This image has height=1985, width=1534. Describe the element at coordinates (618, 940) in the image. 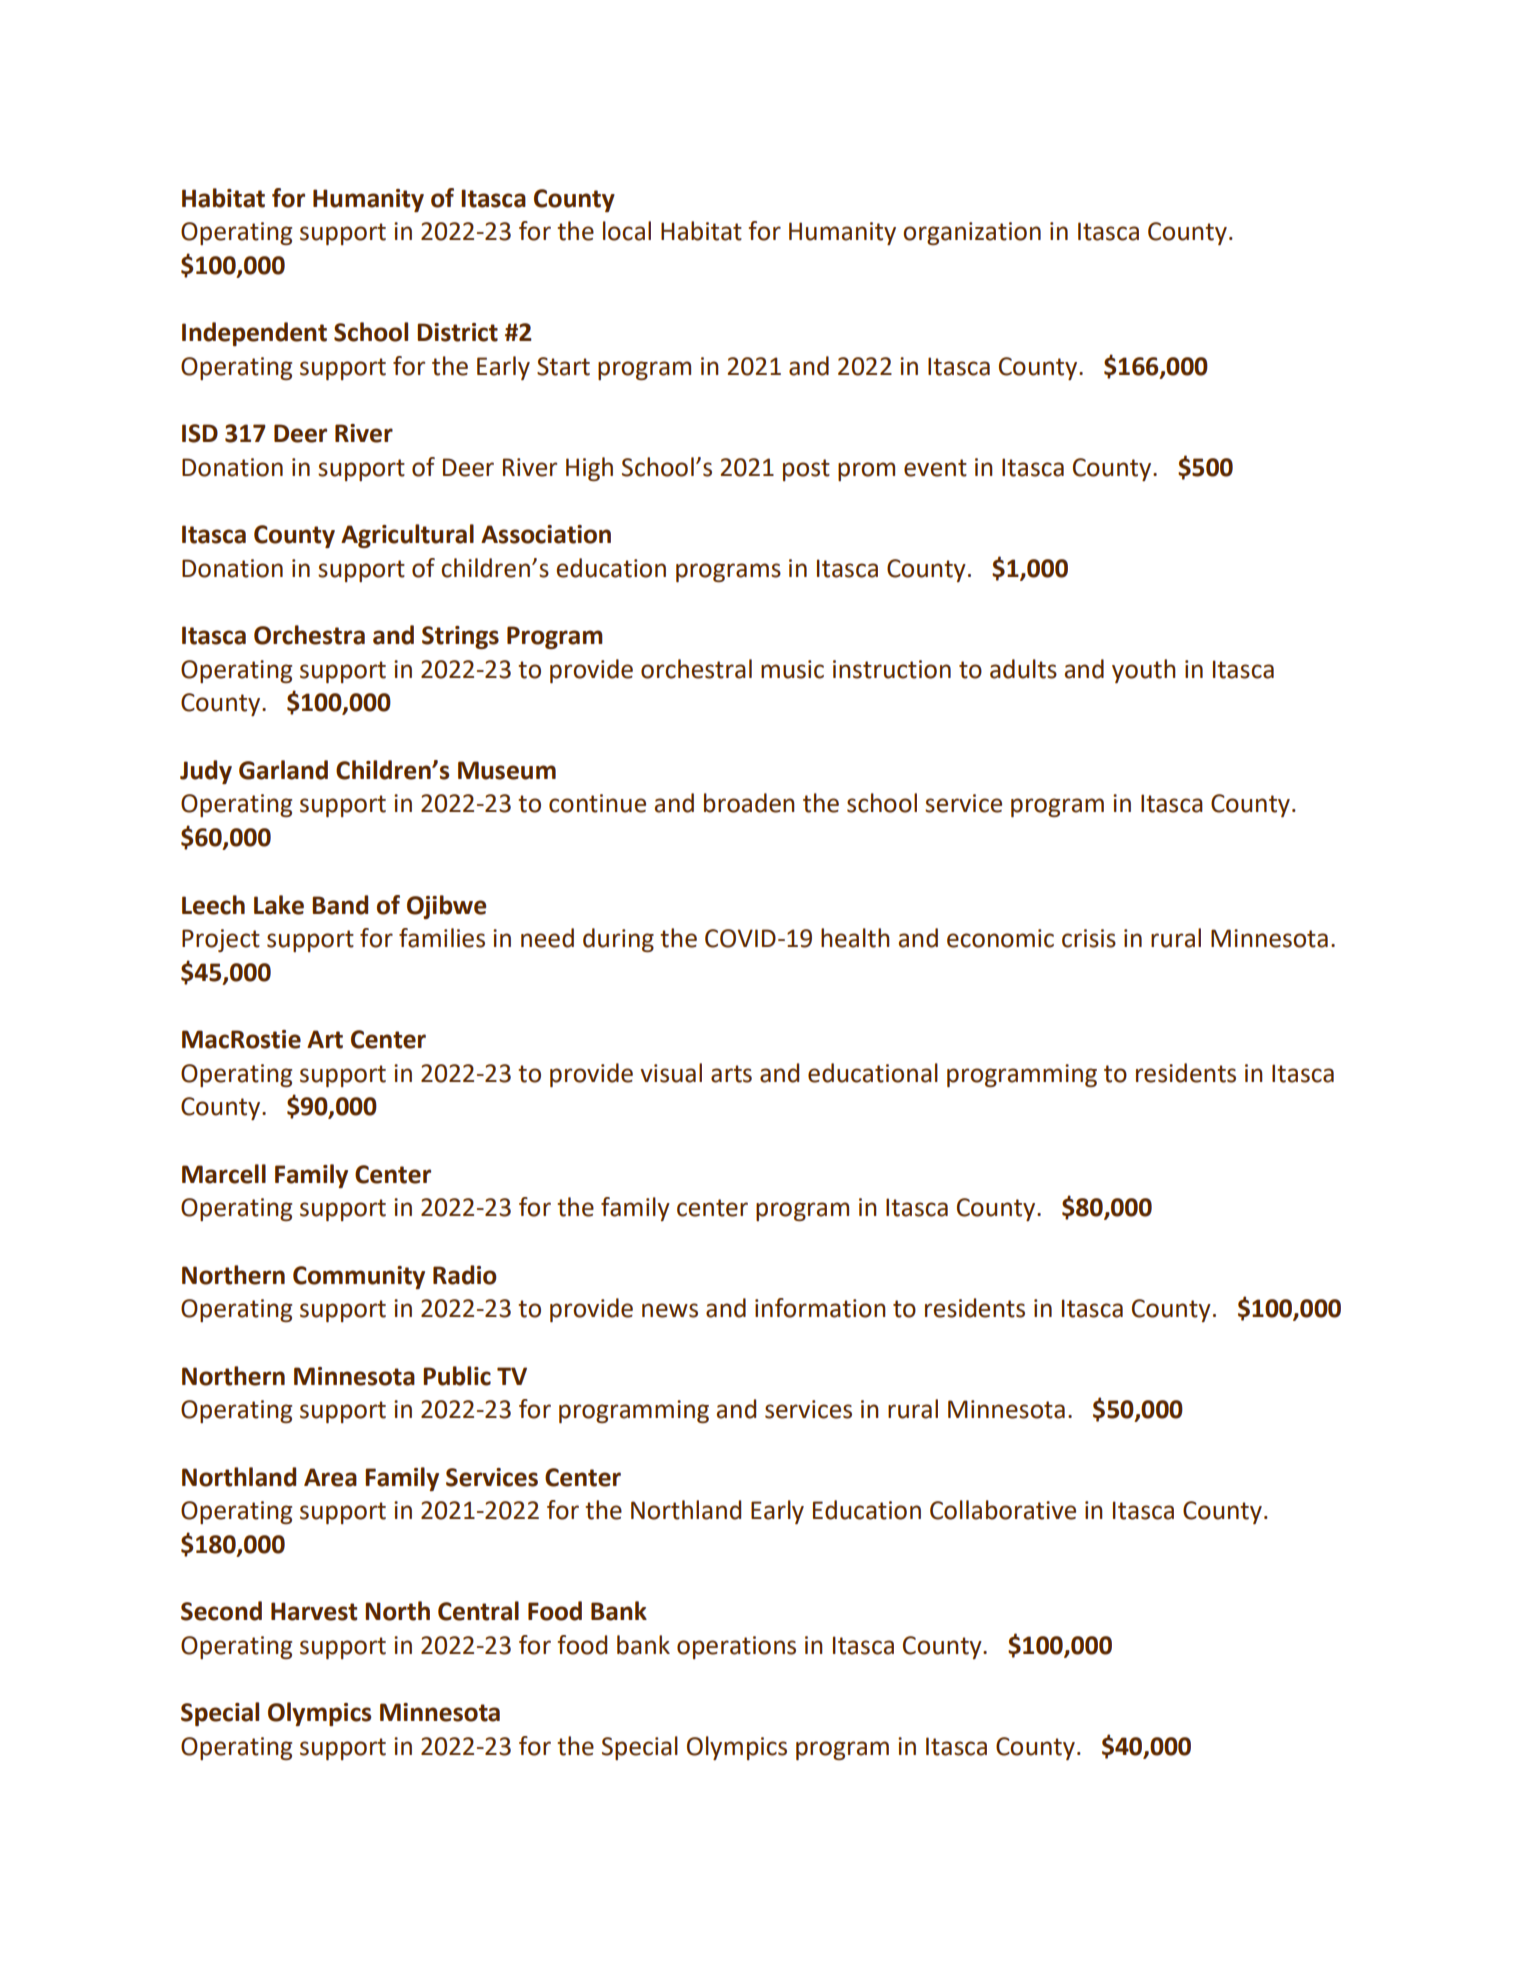

I see `during` at that location.
